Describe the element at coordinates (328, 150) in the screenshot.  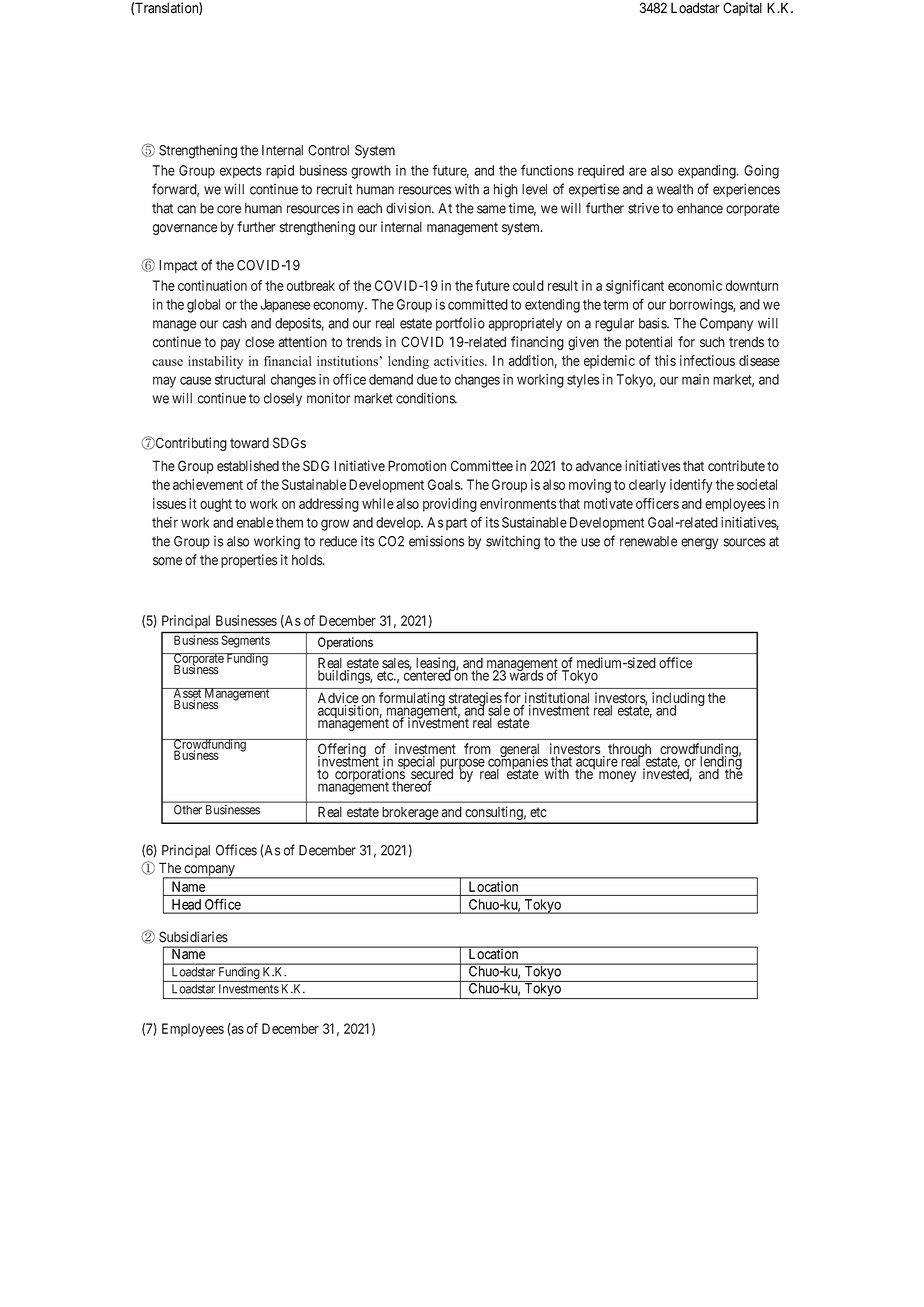
I see `Control` at that location.
